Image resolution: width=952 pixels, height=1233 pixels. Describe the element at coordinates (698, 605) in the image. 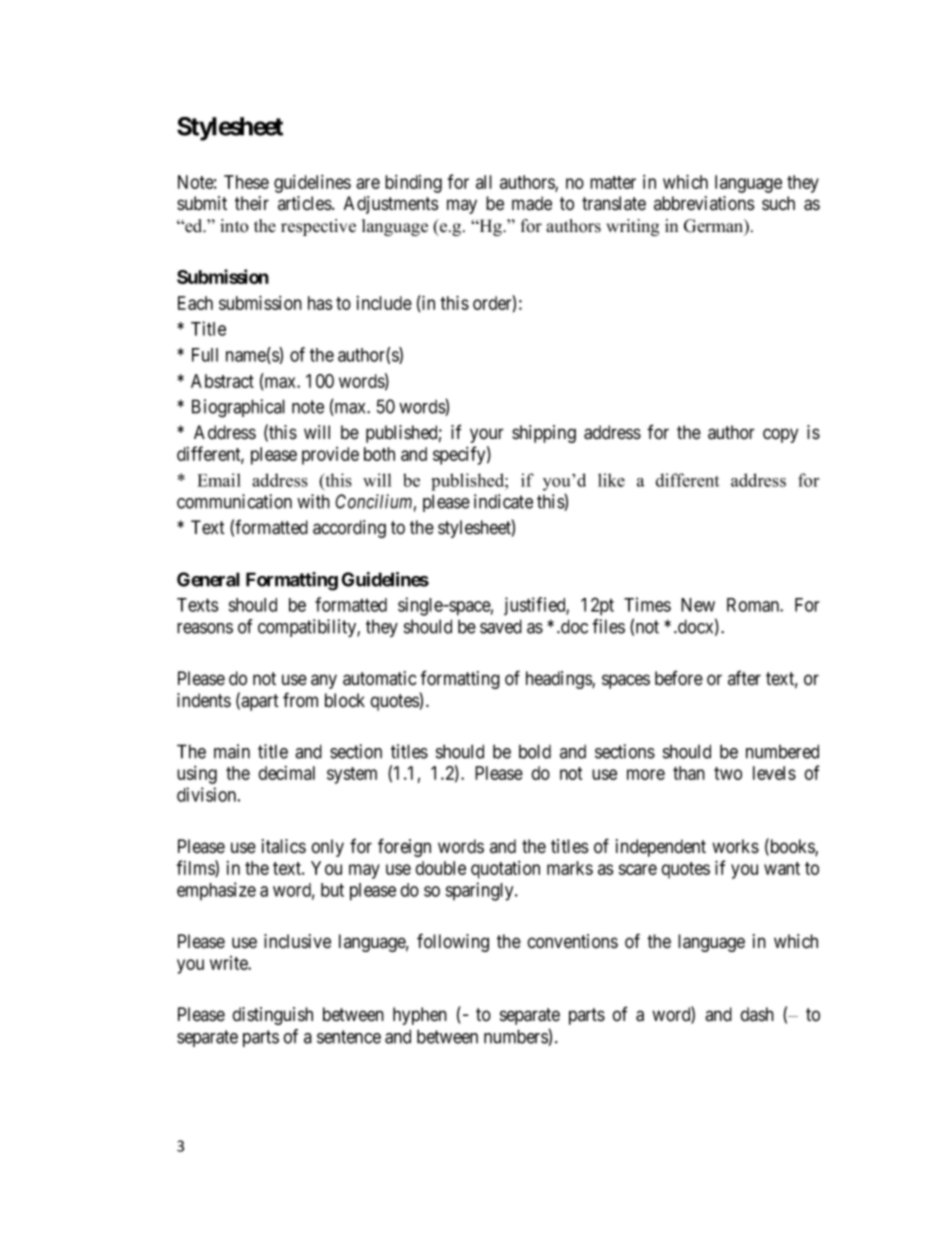

I see `New` at that location.
